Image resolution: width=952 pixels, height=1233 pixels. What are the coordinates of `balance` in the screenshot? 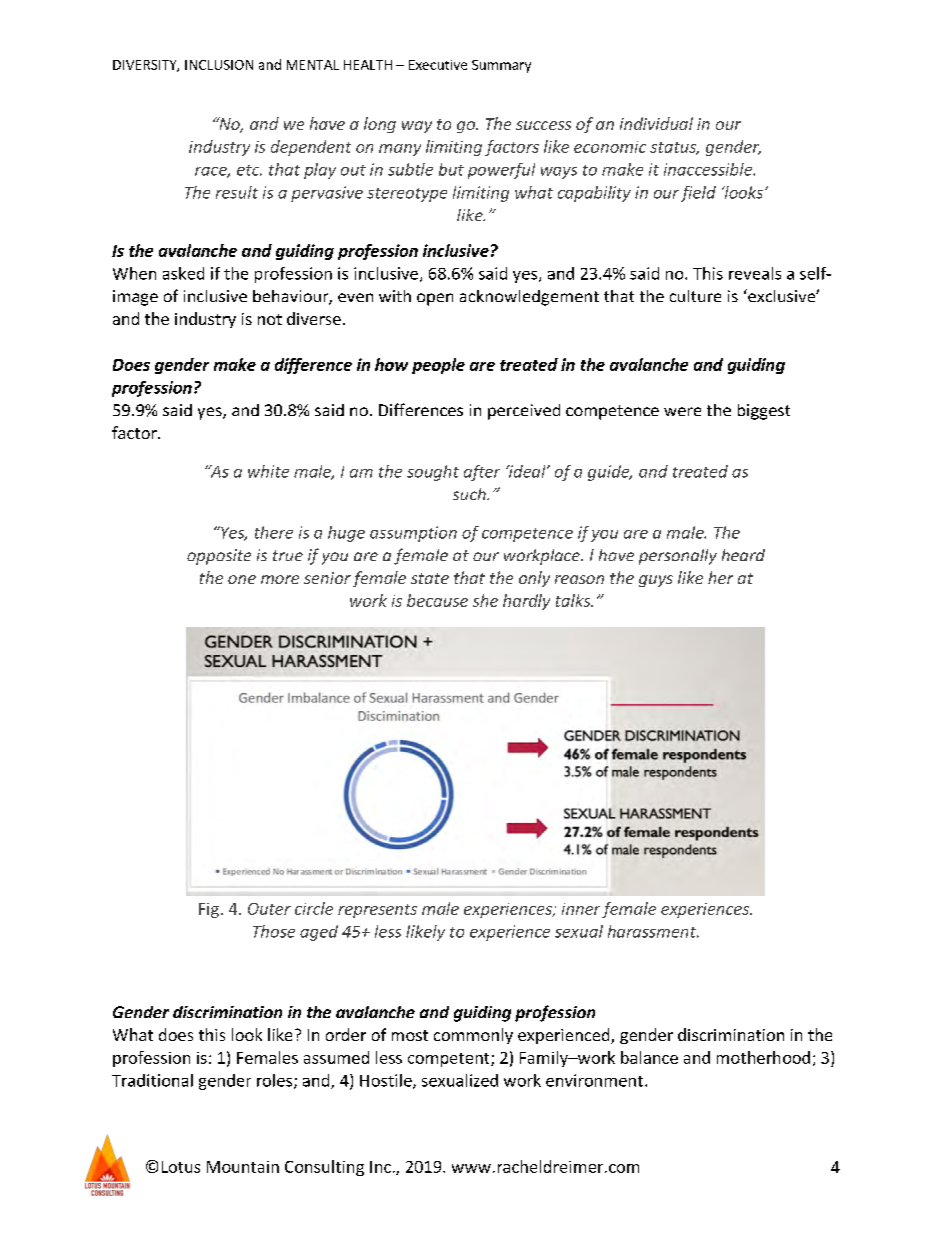 It's located at (649, 1057).
